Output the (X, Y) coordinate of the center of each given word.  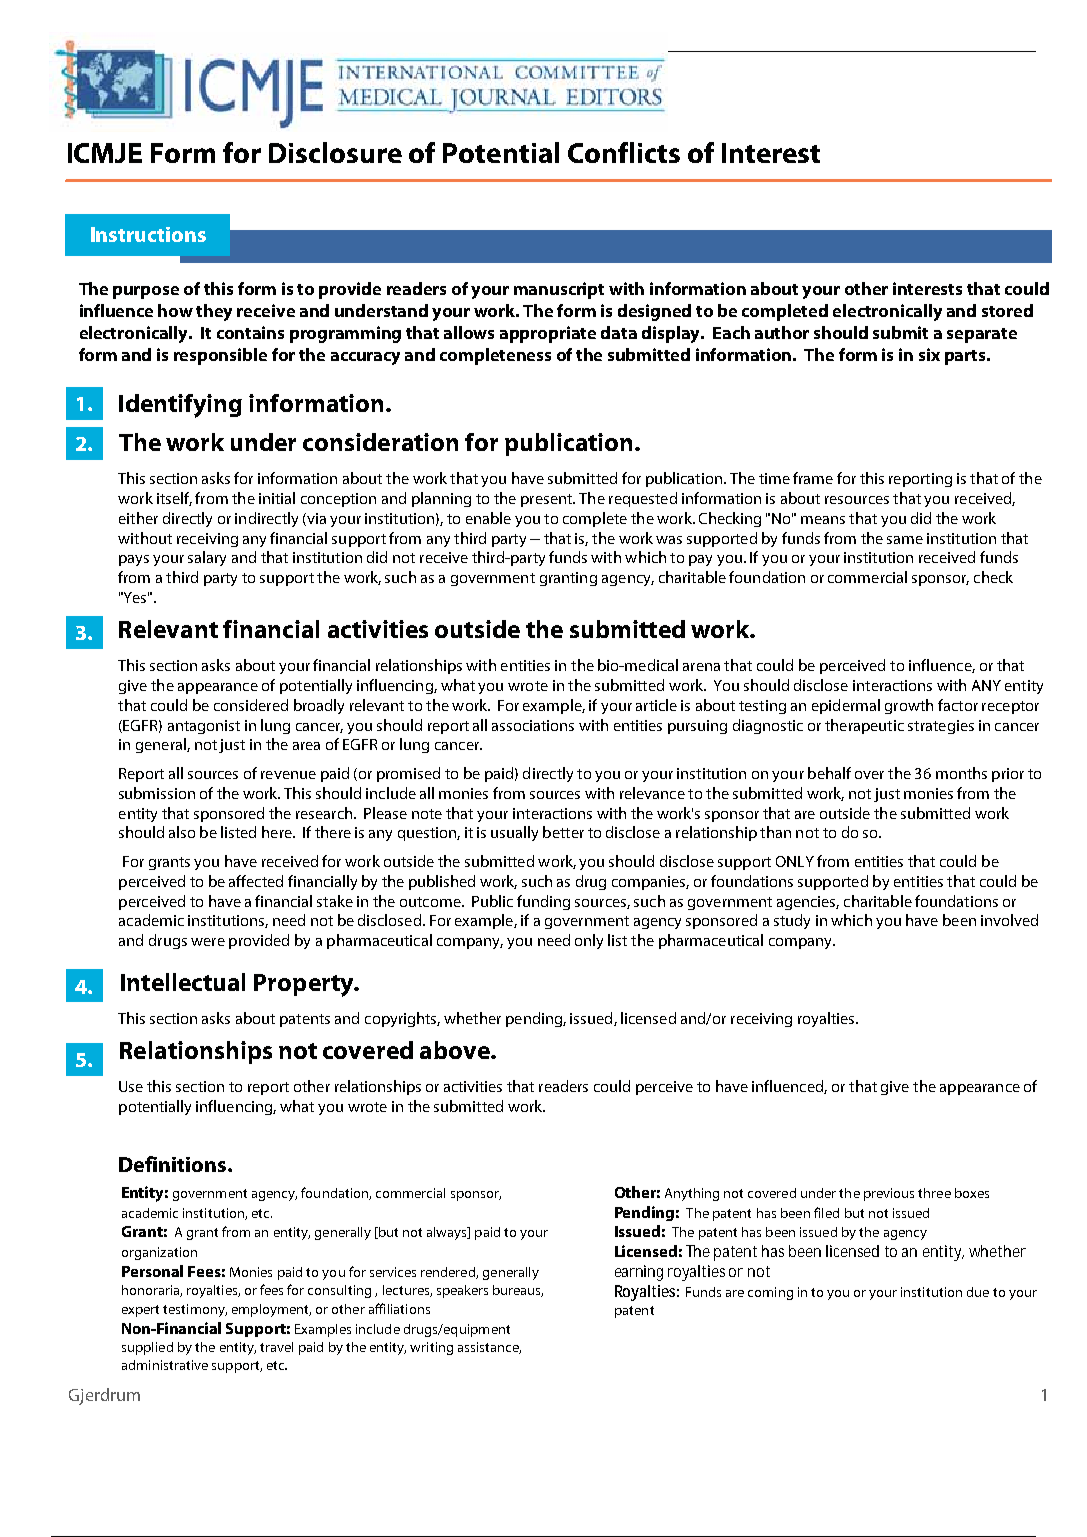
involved (1009, 920)
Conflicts (624, 152)
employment (271, 1310)
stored (1007, 310)
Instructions (148, 234)
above (456, 1050)
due (978, 1292)
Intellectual (183, 982)
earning (639, 1273)
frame (813, 478)
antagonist (204, 727)
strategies (941, 727)
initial (277, 498)
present (547, 500)
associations (533, 725)
